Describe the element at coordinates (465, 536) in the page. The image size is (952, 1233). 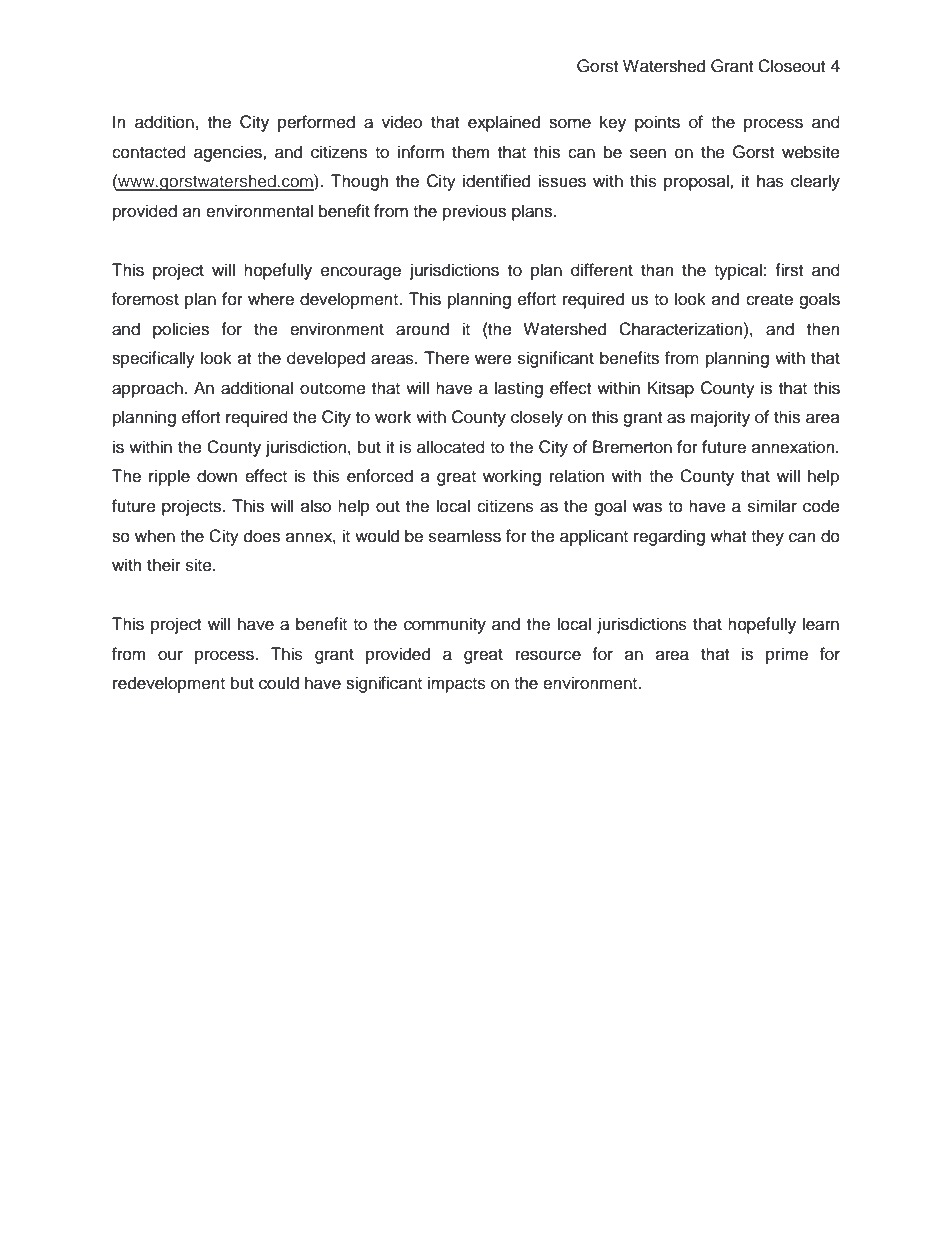
I see `seamless` at that location.
